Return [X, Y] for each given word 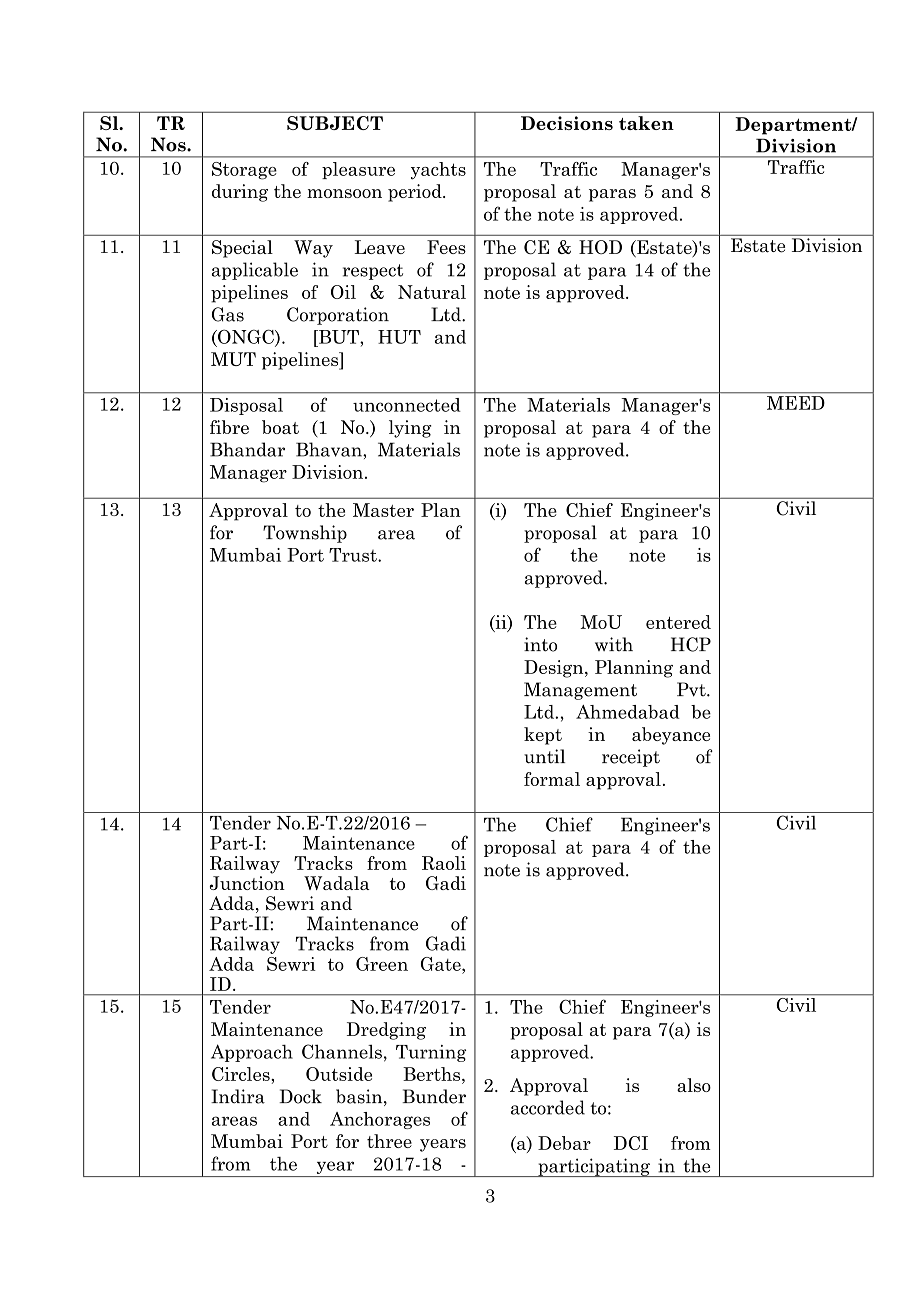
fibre [229, 427]
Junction [247, 883]
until [544, 756]
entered [678, 622]
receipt [631, 758]
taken [646, 123]
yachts [438, 171]
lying [410, 429]
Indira [238, 1096]
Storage [244, 171]
